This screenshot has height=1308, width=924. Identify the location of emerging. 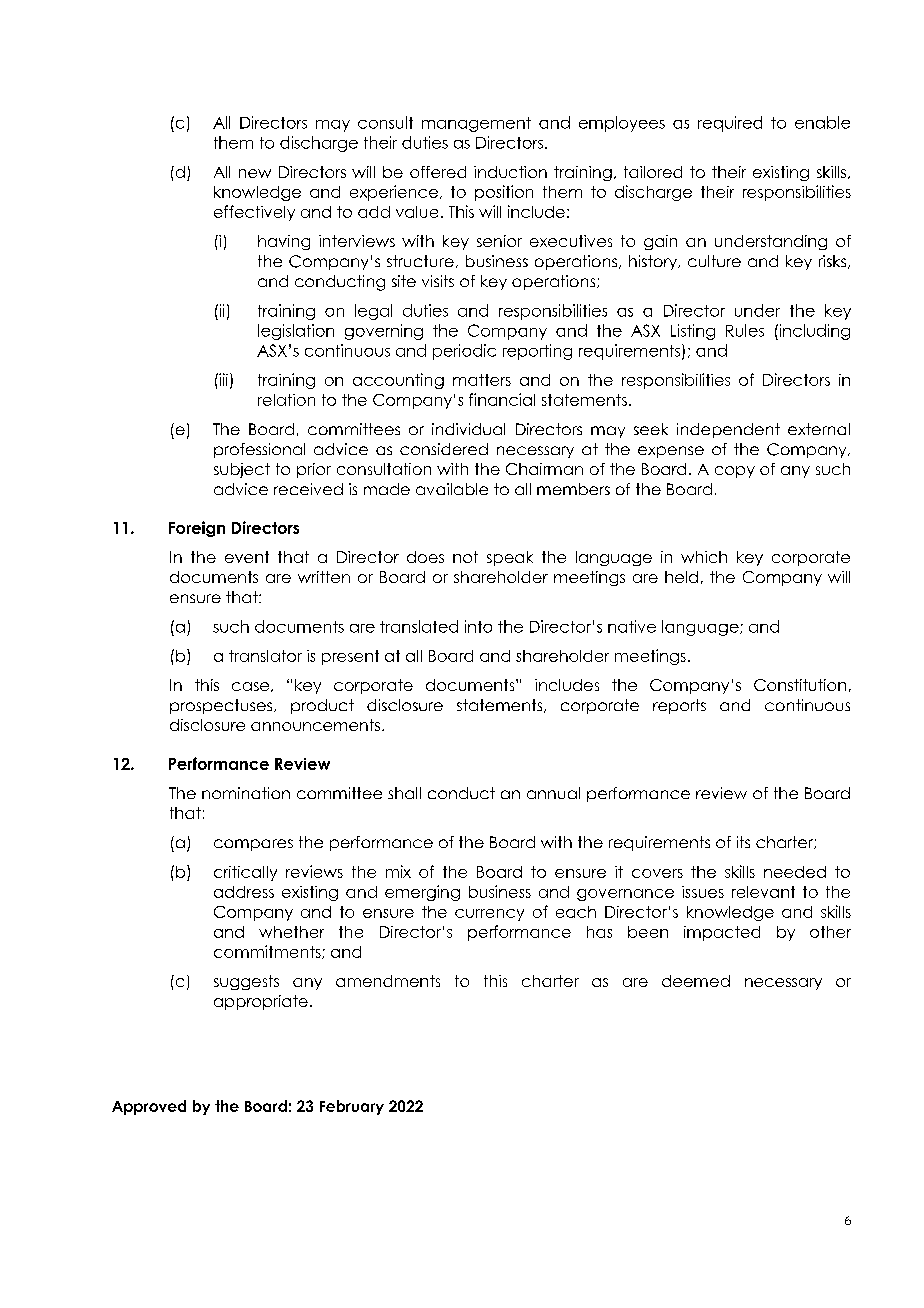
(422, 893).
